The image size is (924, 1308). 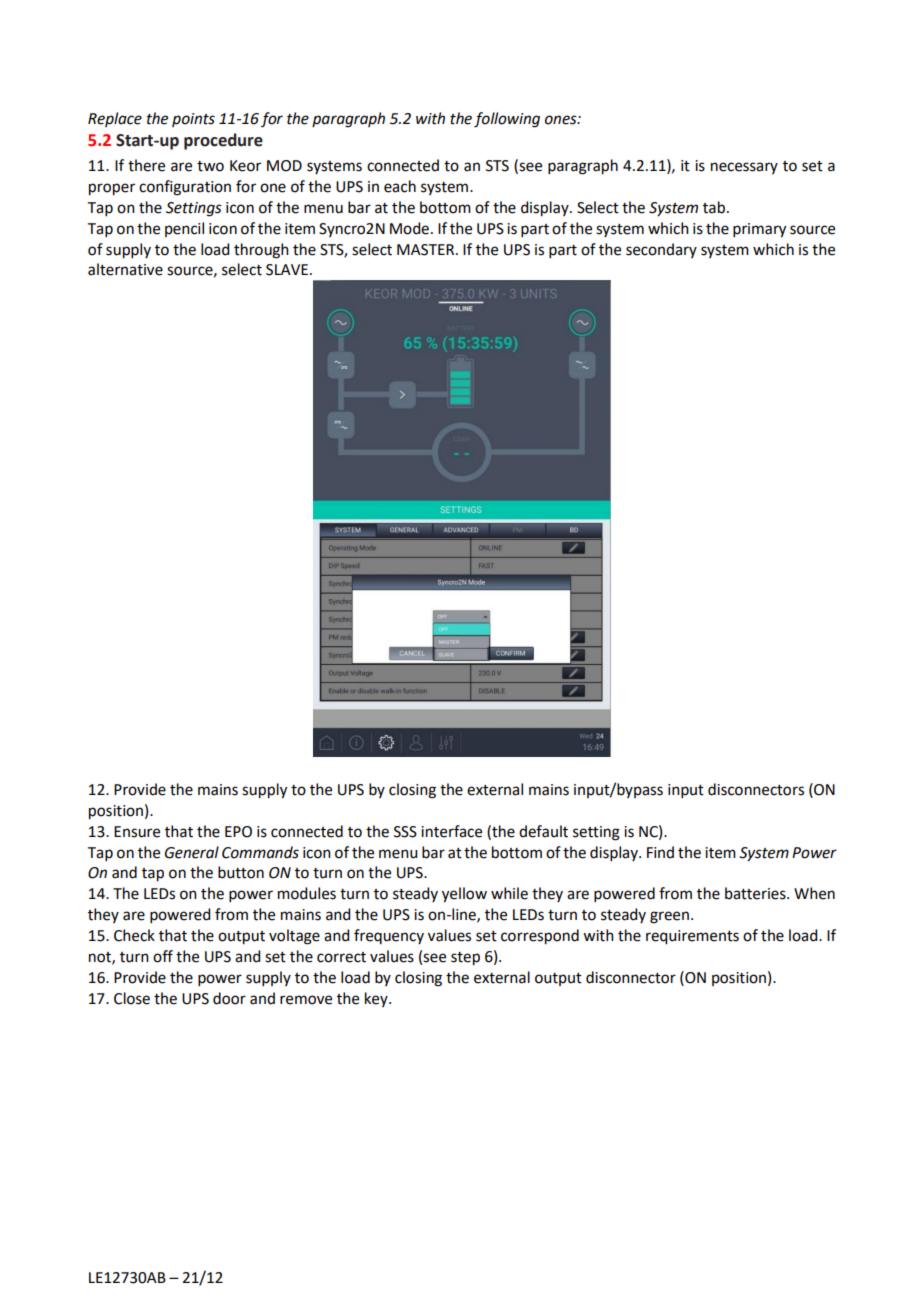 What do you see at coordinates (543, 831) in the screenshot?
I see `default` at bounding box center [543, 831].
